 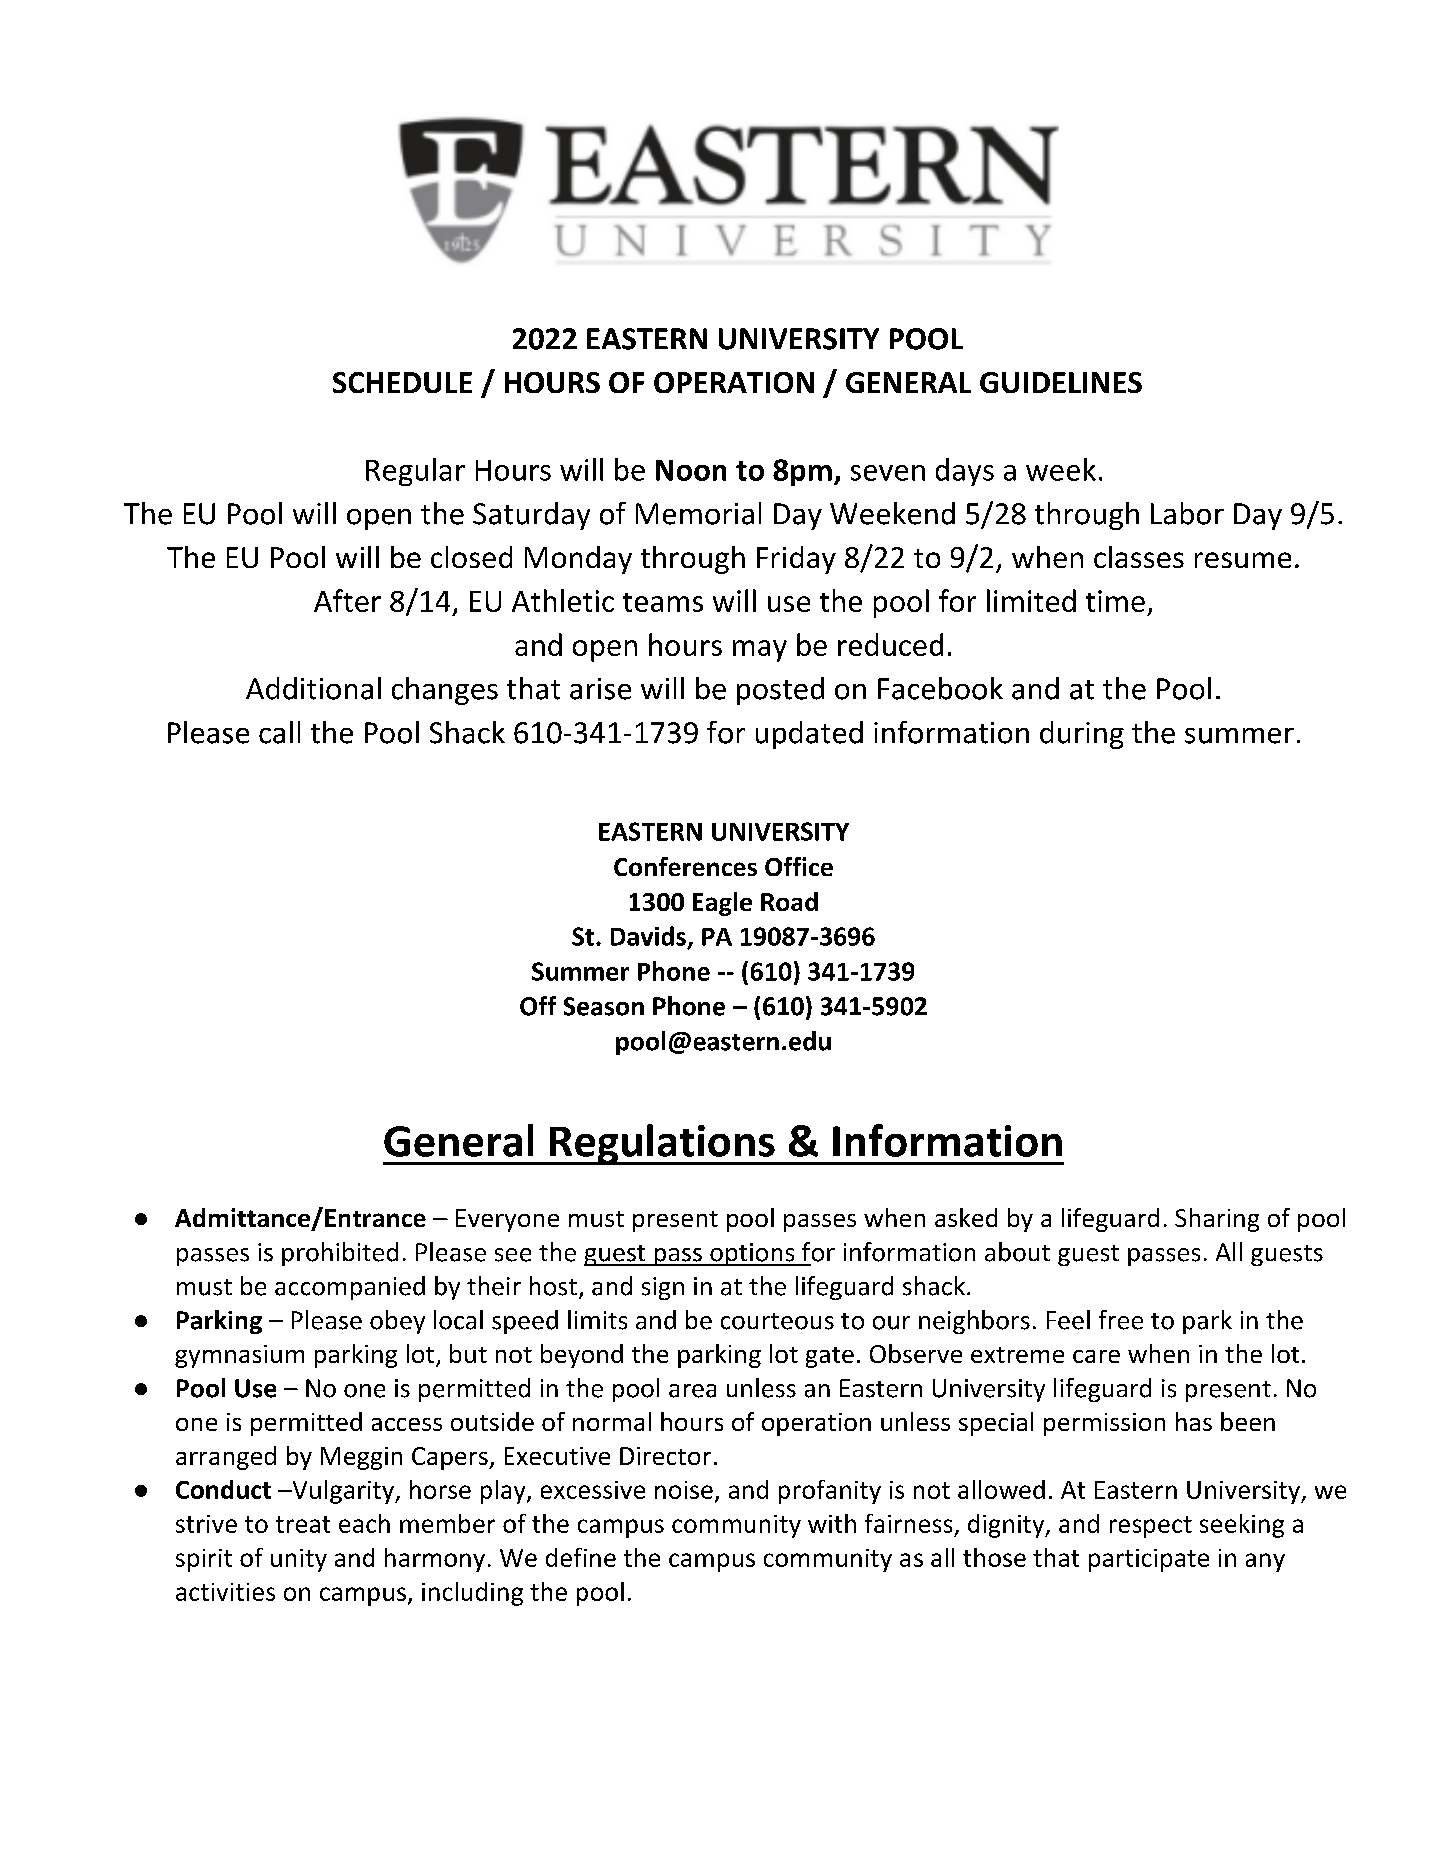 I want to click on Season, so click(x=604, y=1006).
